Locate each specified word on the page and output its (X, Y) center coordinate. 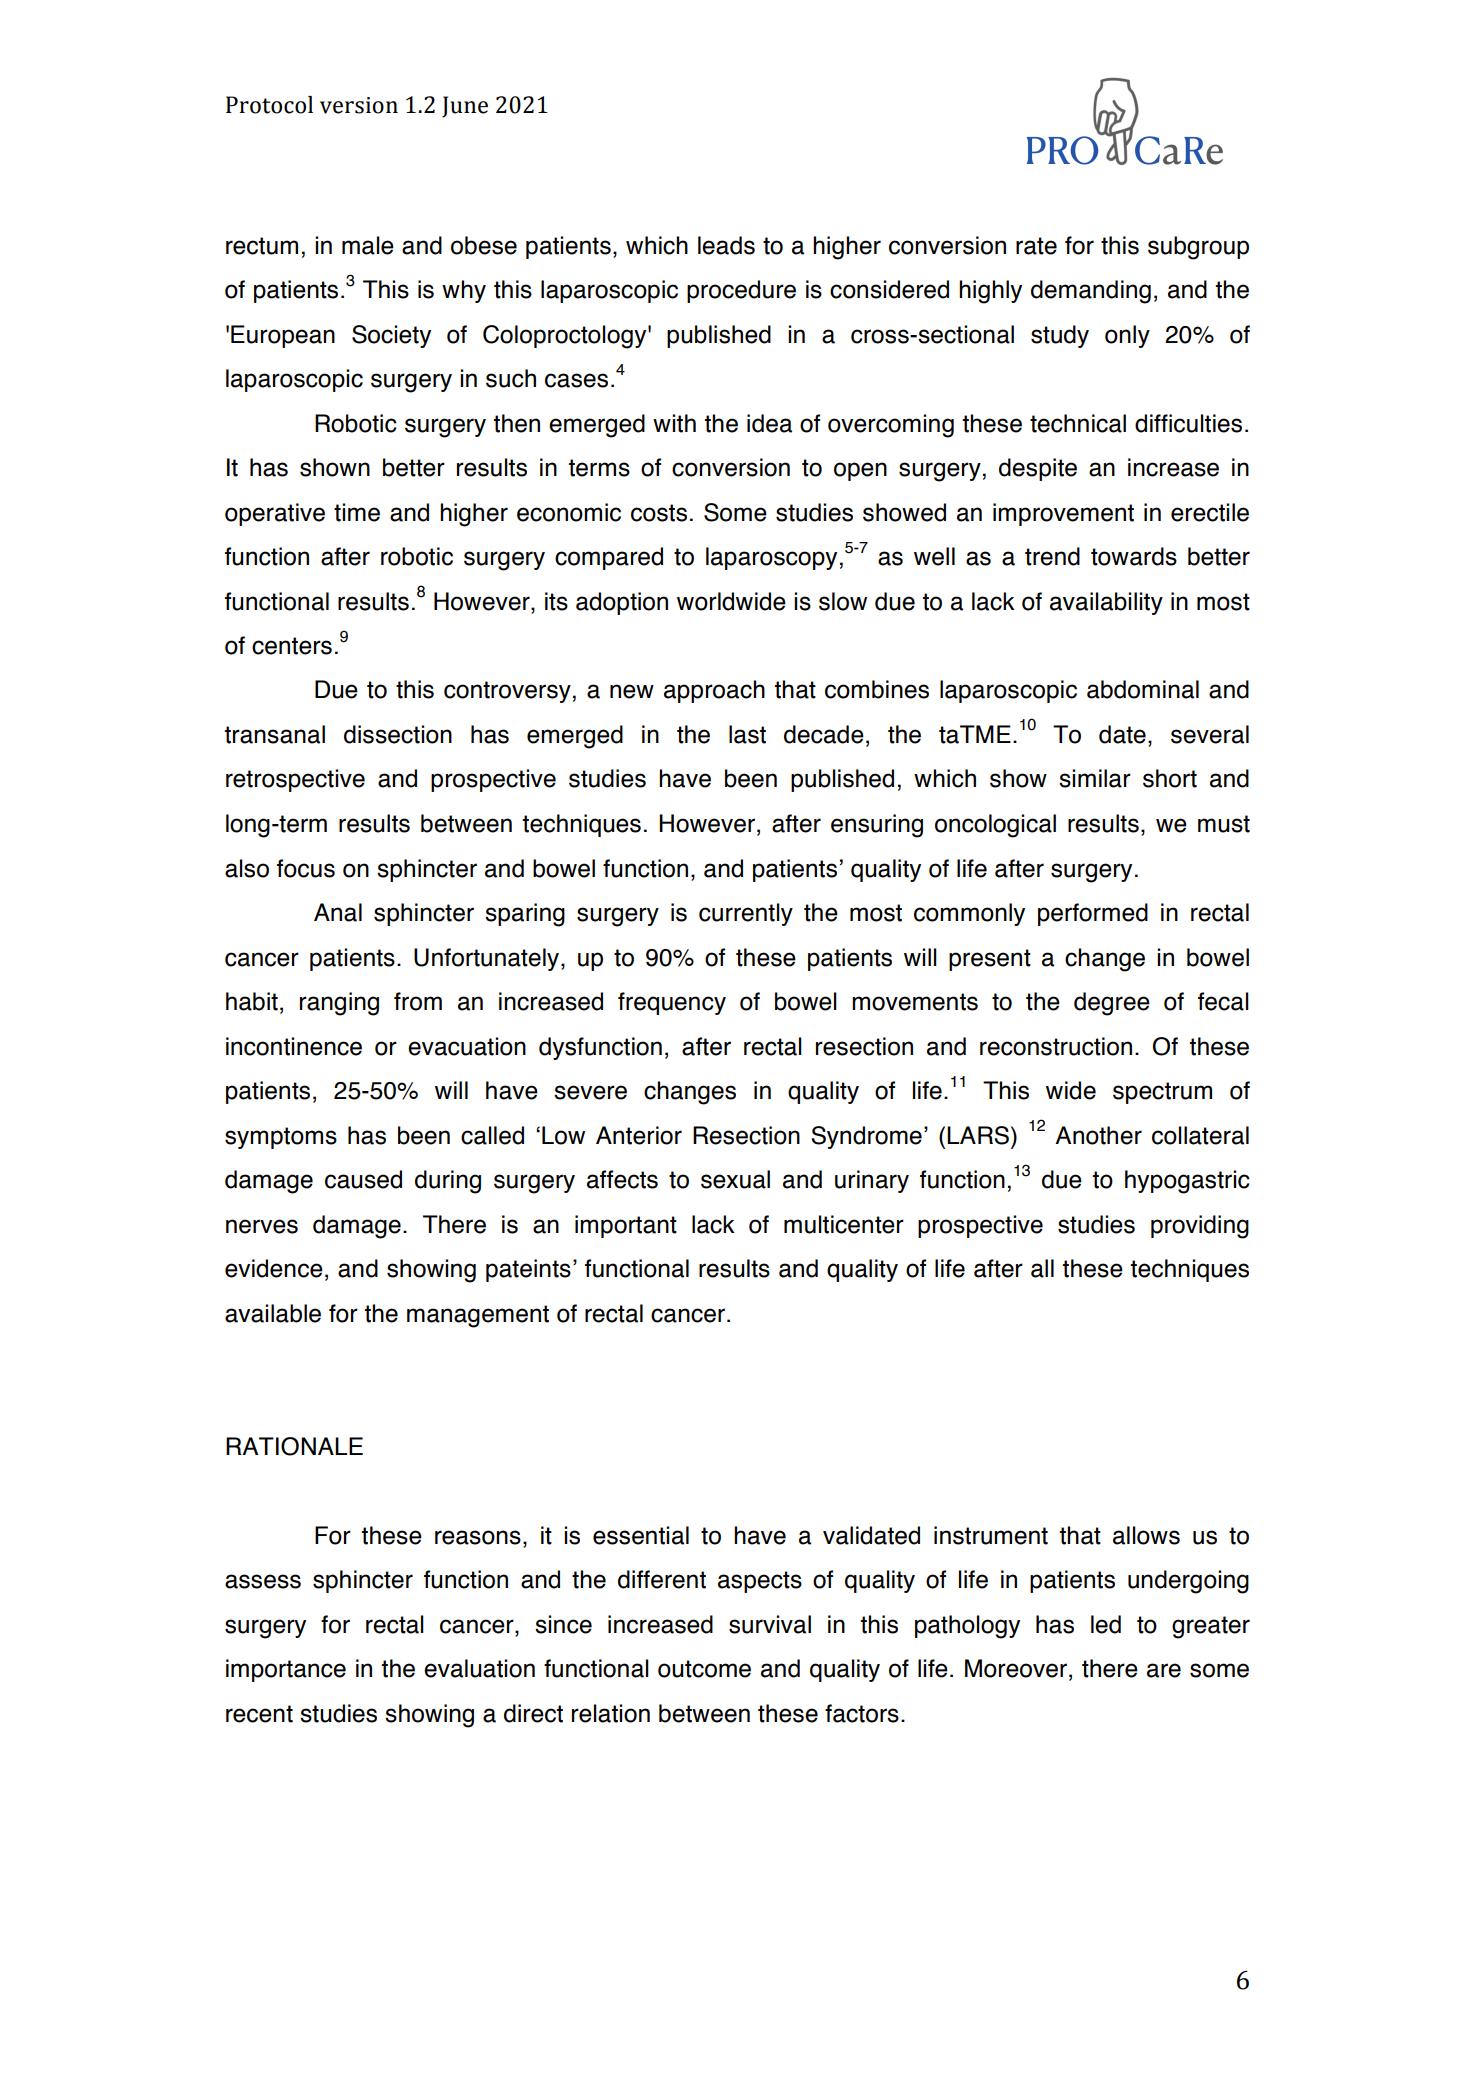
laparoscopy (771, 558)
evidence (274, 1268)
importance (286, 1670)
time (357, 512)
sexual (735, 1179)
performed (1093, 914)
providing (1200, 1227)
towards (1134, 556)
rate (1036, 246)
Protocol (269, 105)
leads (726, 245)
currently (746, 914)
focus (306, 868)
